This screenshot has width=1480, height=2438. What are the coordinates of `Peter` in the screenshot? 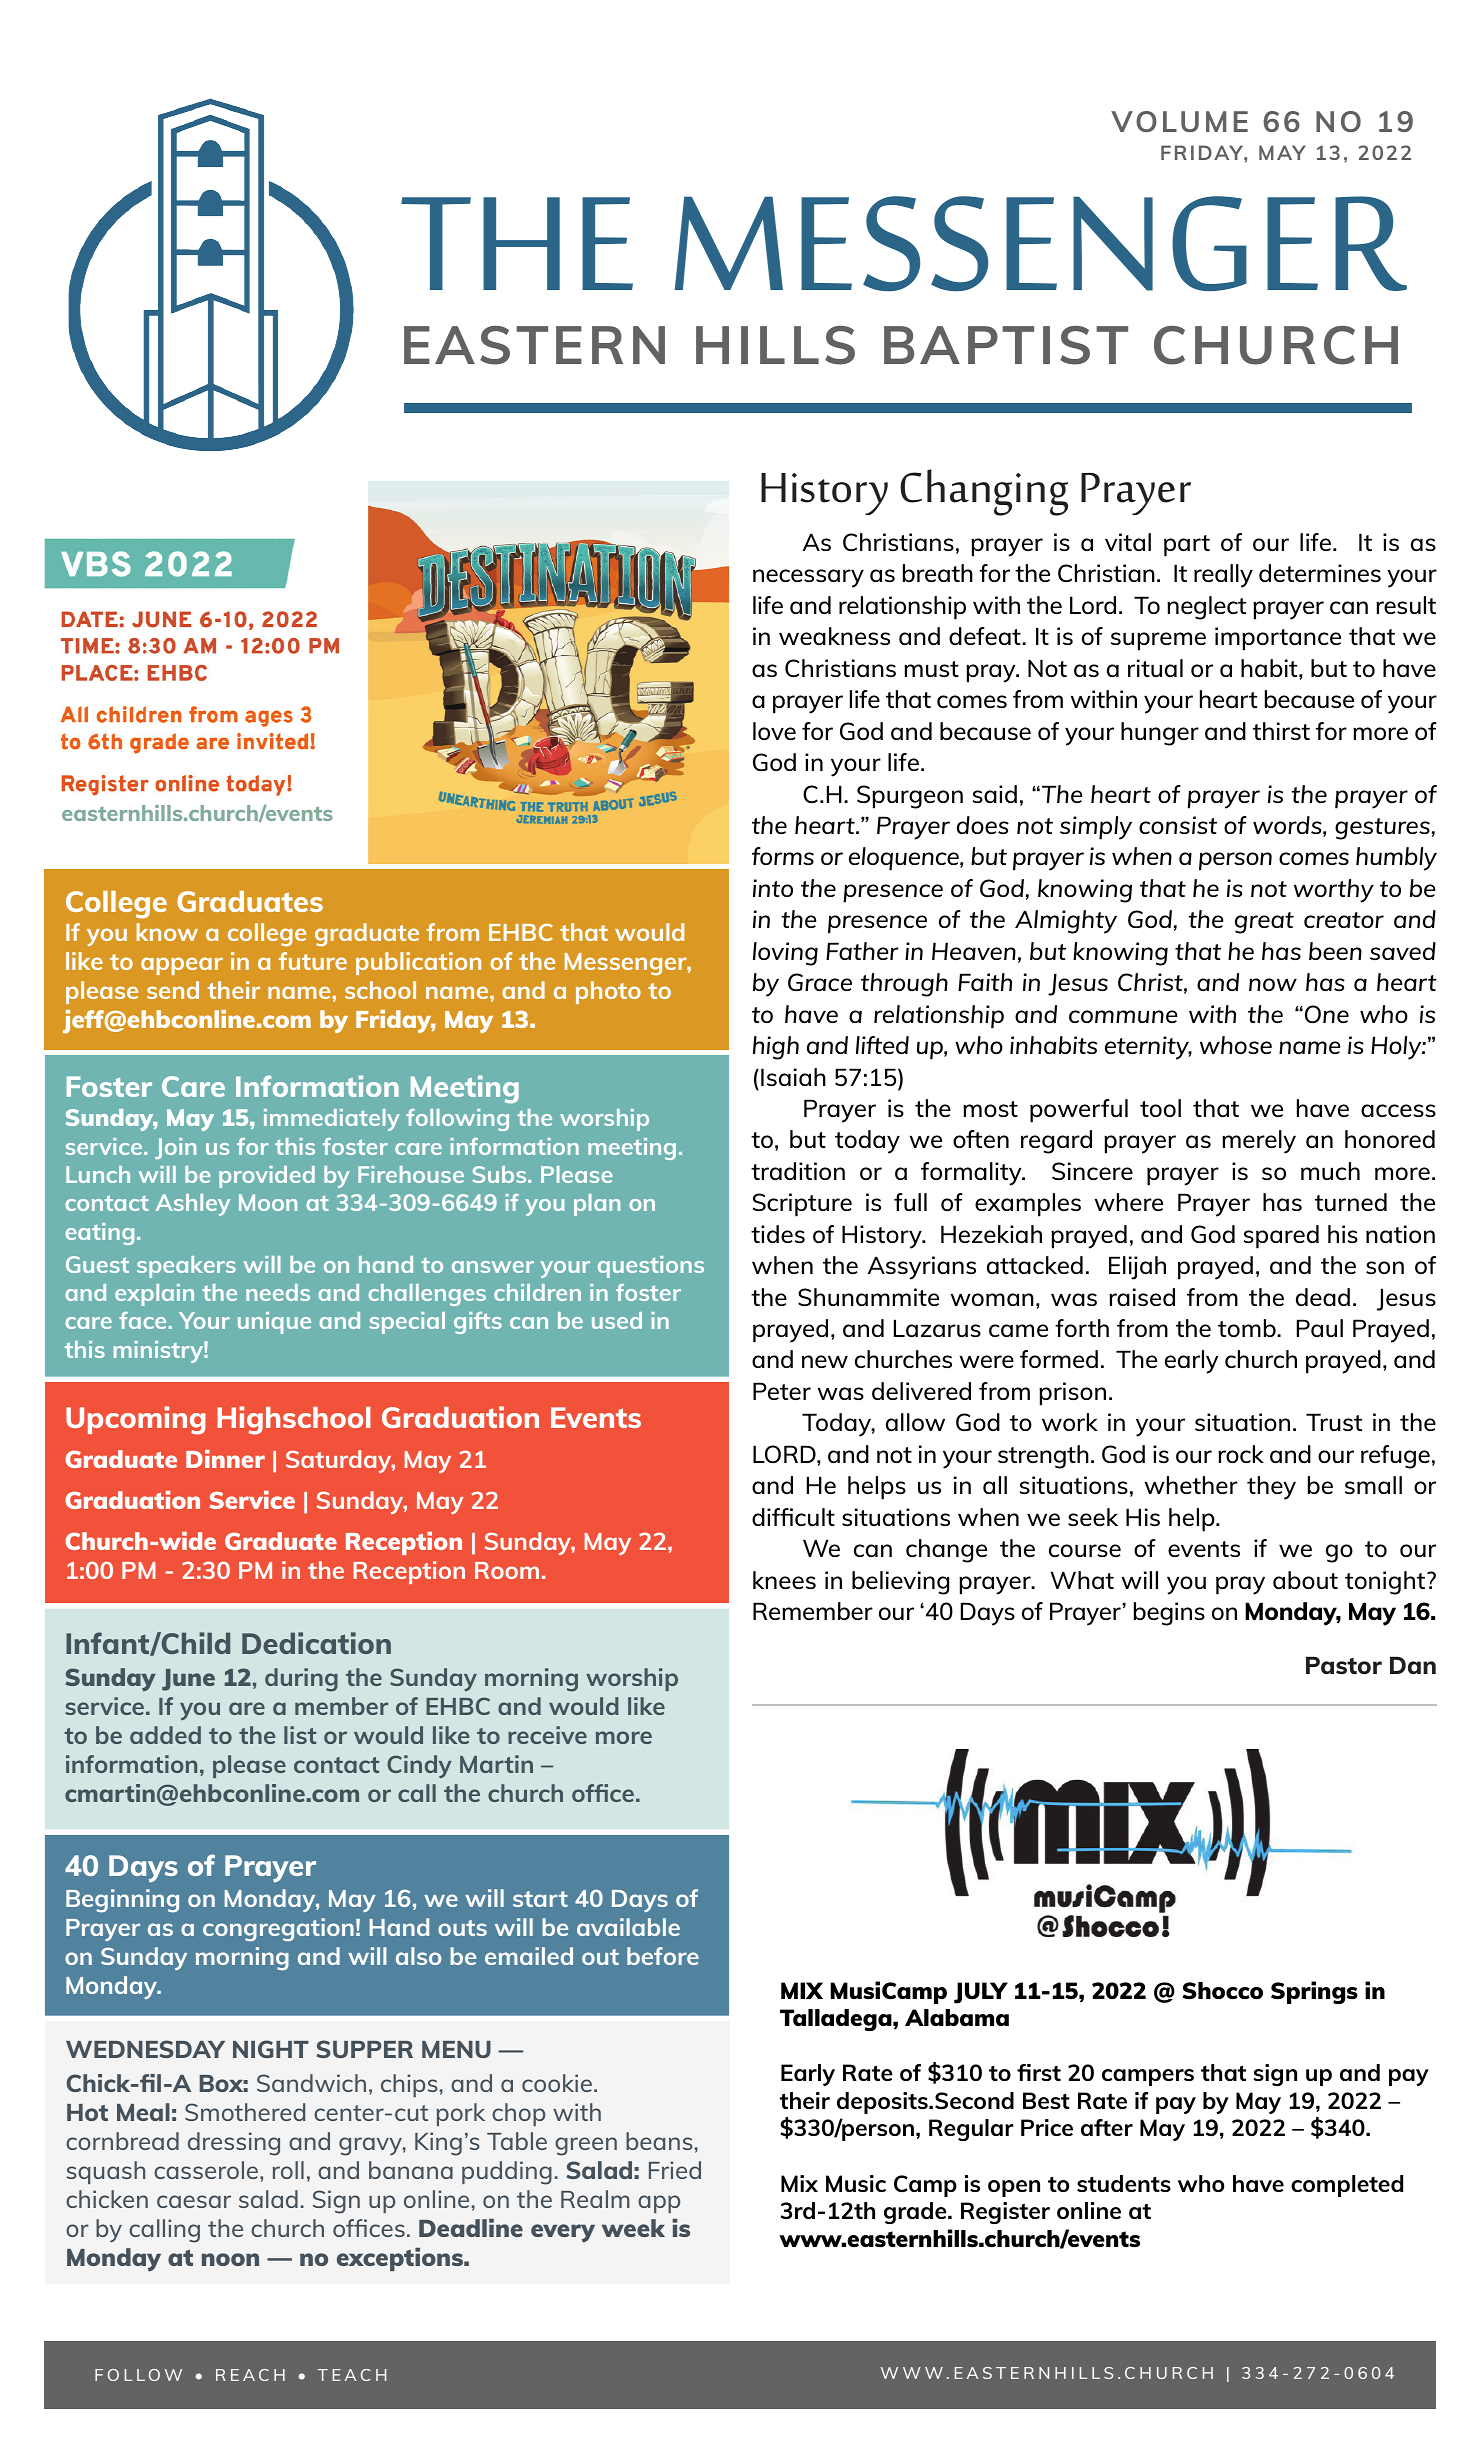 It's located at (782, 1391).
